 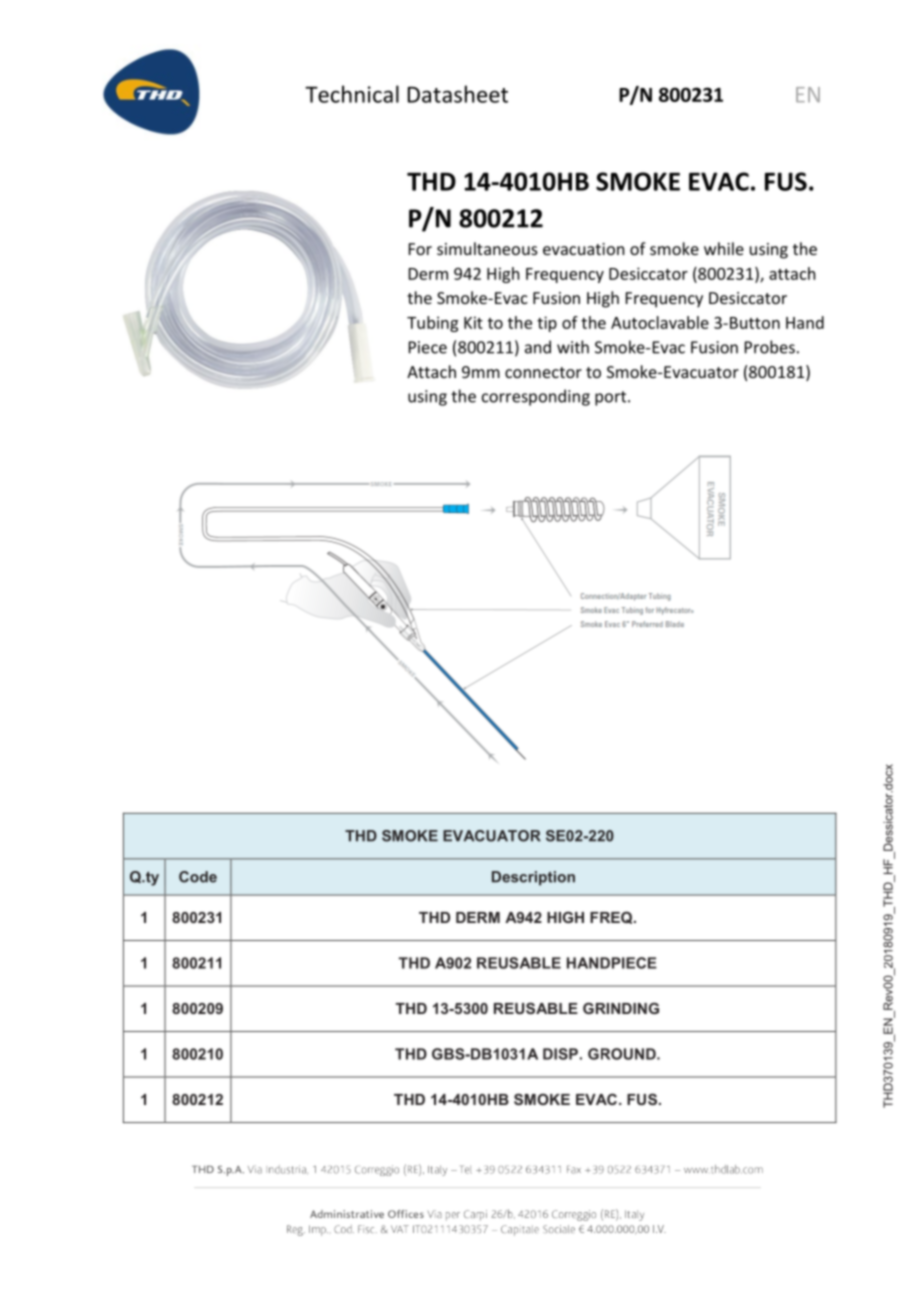 I want to click on DISP, so click(x=560, y=1054).
